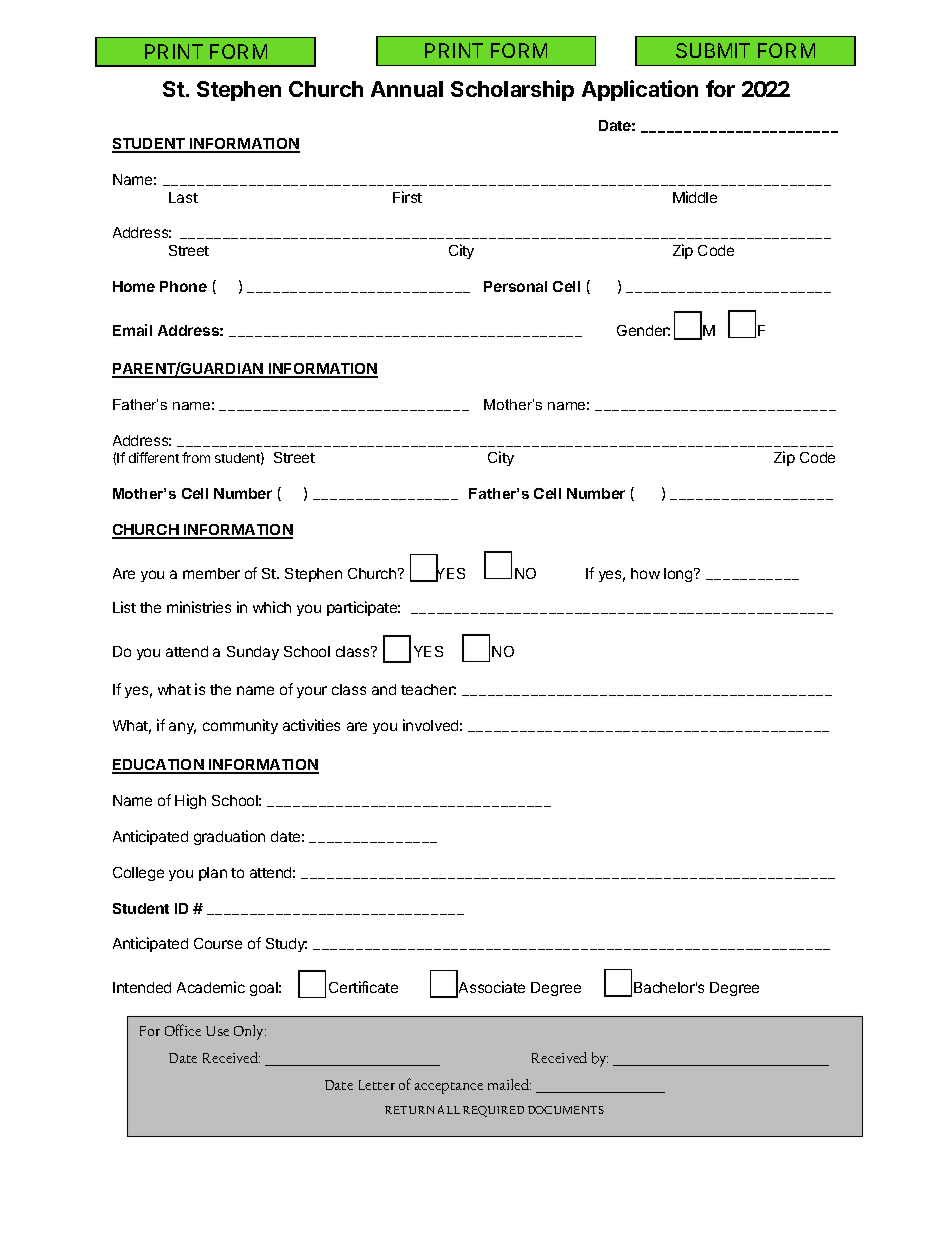 This image has width=952, height=1233. What do you see at coordinates (695, 197) in the image?
I see `Middle` at bounding box center [695, 197].
